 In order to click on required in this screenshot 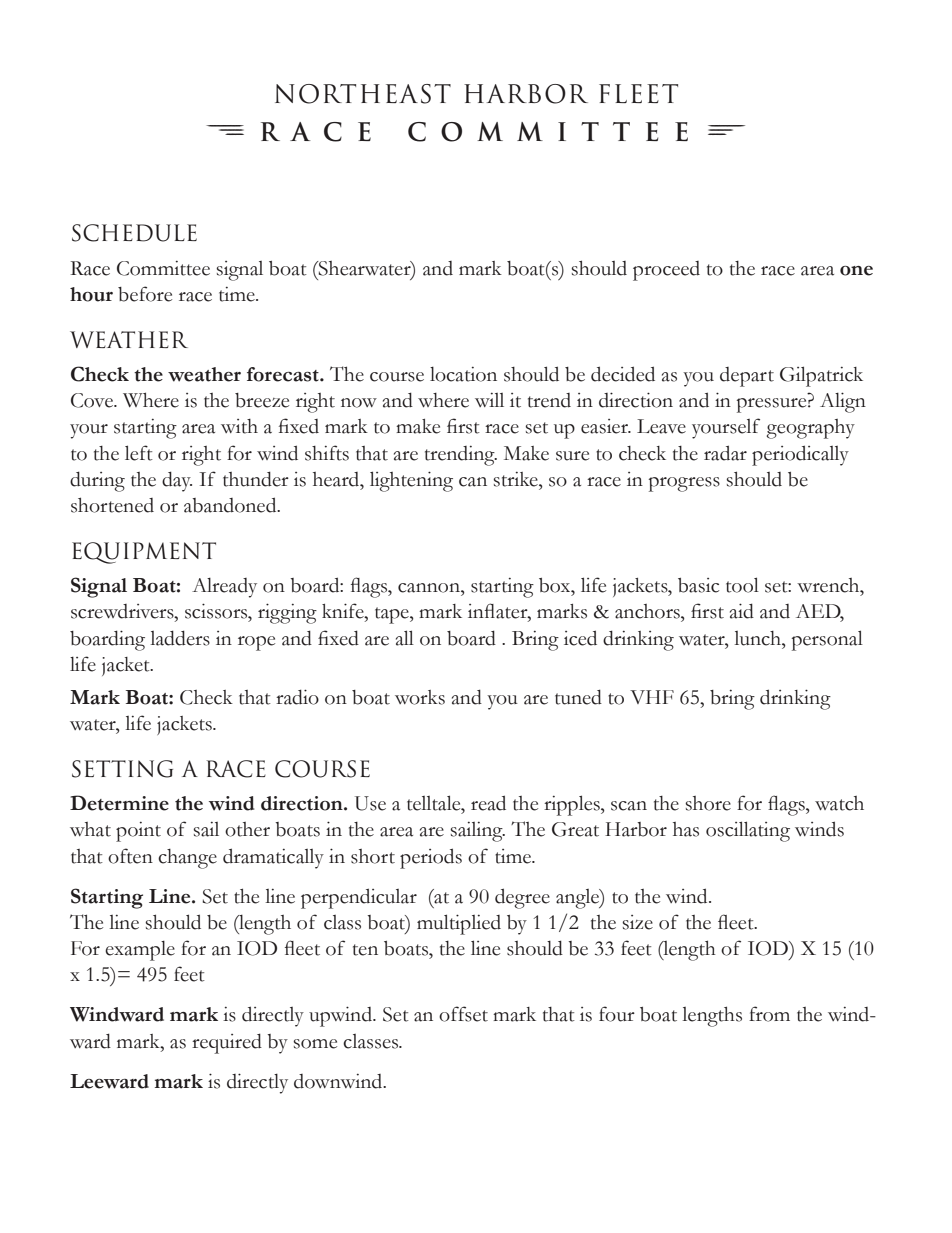, I will do `click(227, 1043)`.
